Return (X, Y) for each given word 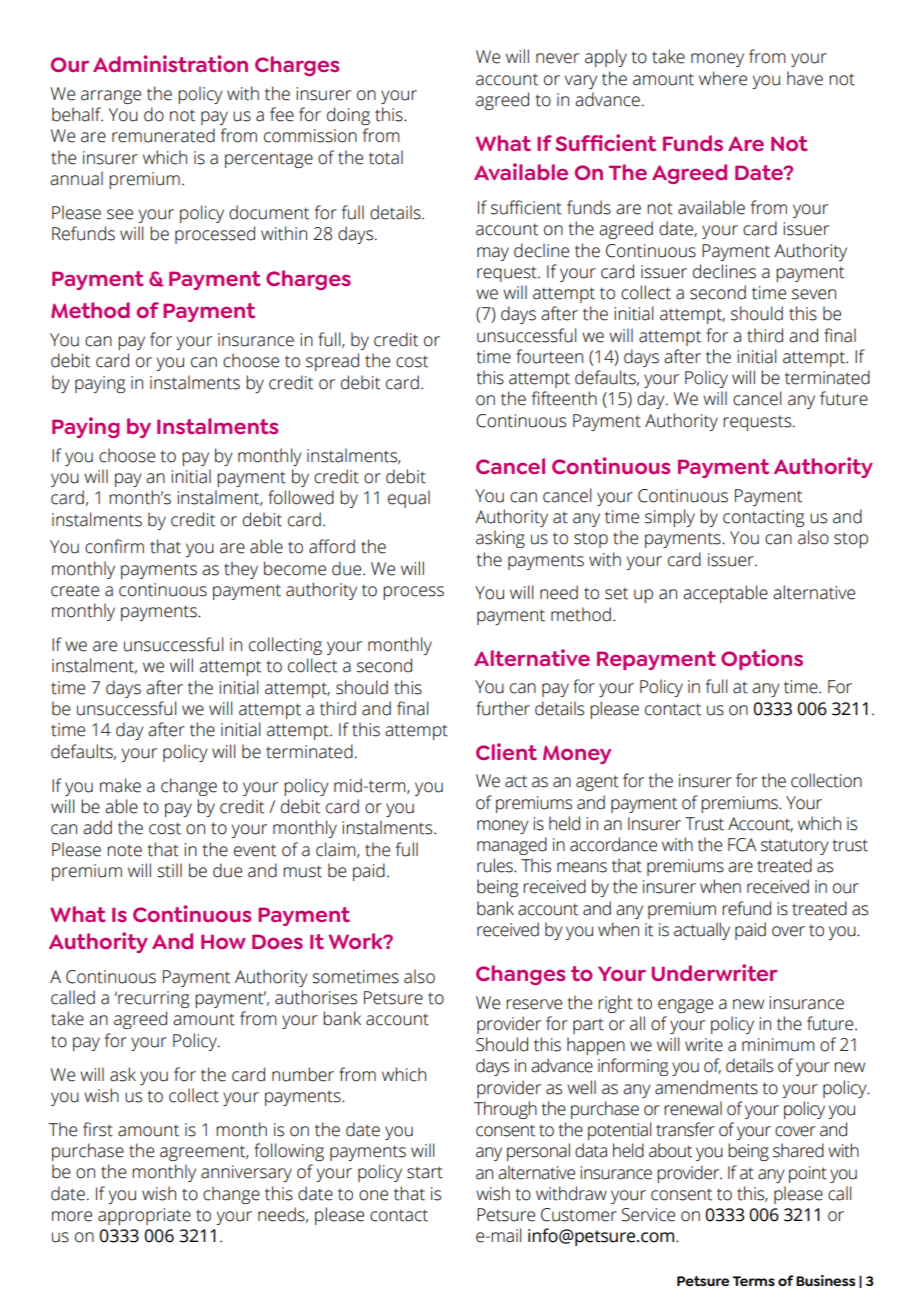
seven (814, 294)
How (223, 941)
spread (332, 362)
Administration (170, 63)
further (503, 708)
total (386, 157)
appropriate (144, 1216)
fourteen (549, 356)
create (75, 590)
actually (702, 931)
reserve (534, 1004)
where (723, 78)
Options (762, 659)
